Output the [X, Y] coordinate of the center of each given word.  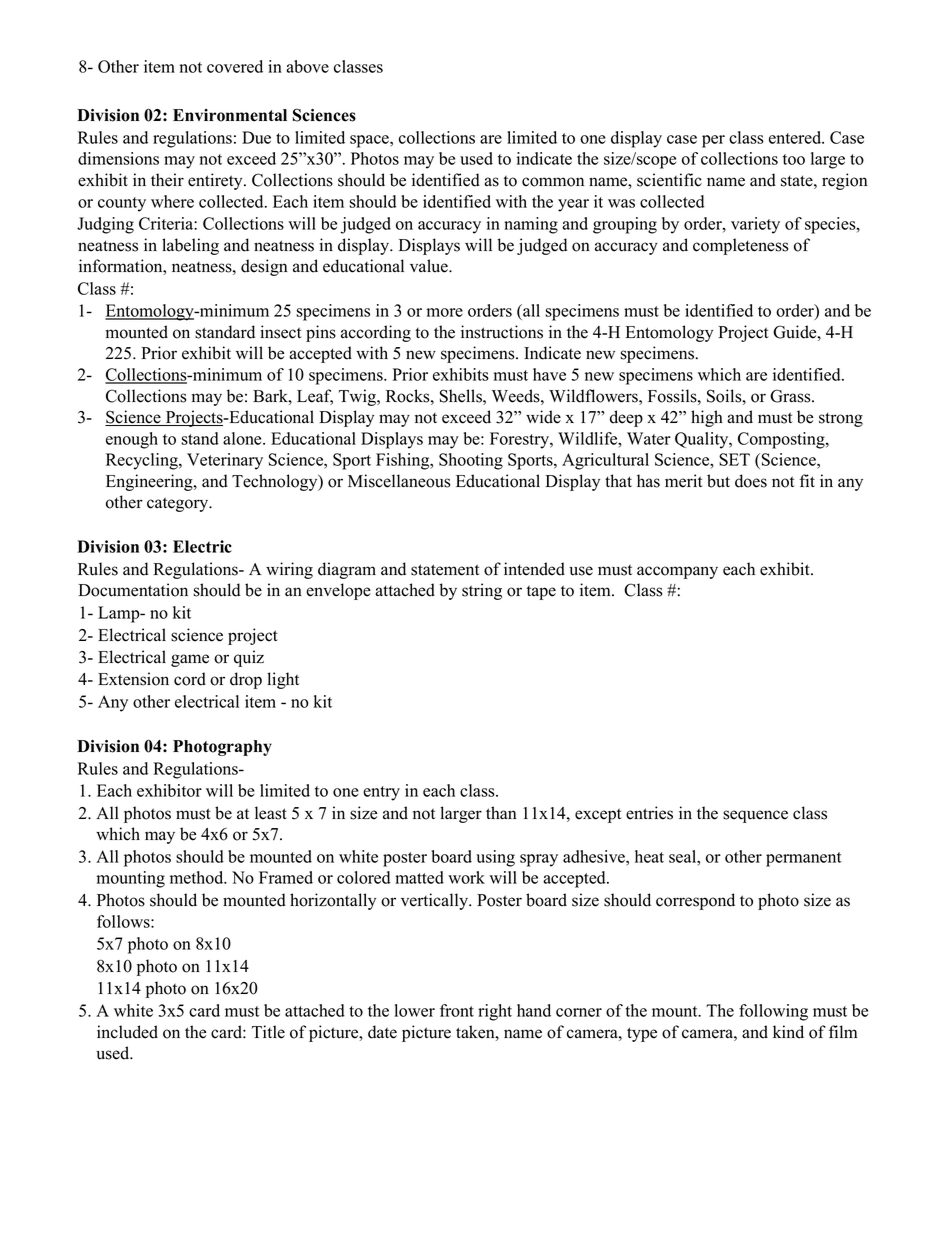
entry [381, 793]
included [127, 1032]
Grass [791, 396]
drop [246, 680]
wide [543, 417]
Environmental [230, 115]
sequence [755, 816]
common [553, 182]
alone [243, 438]
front [457, 1010]
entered [796, 137]
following [773, 1012]
